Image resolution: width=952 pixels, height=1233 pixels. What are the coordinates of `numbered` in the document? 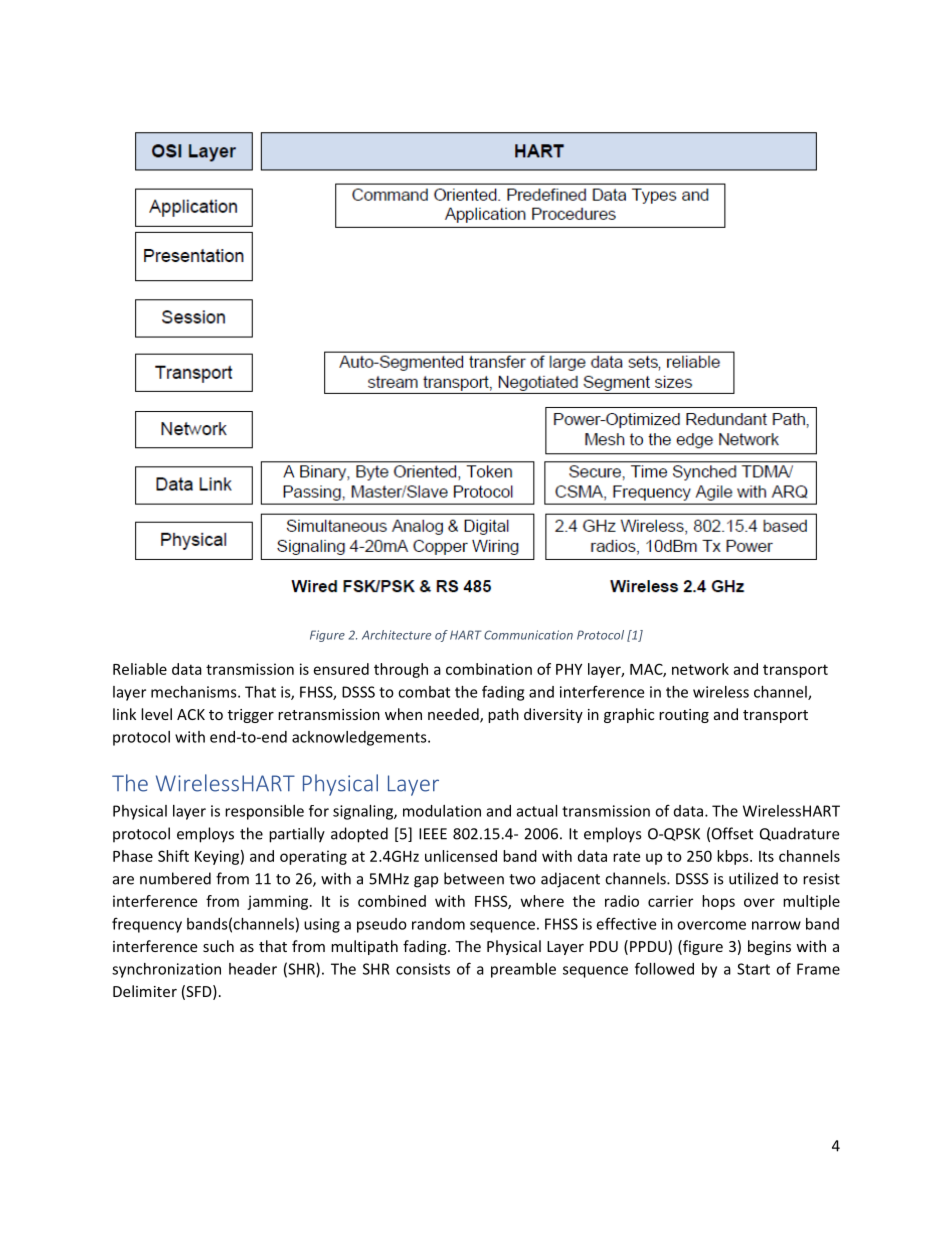 It's located at (175, 878).
